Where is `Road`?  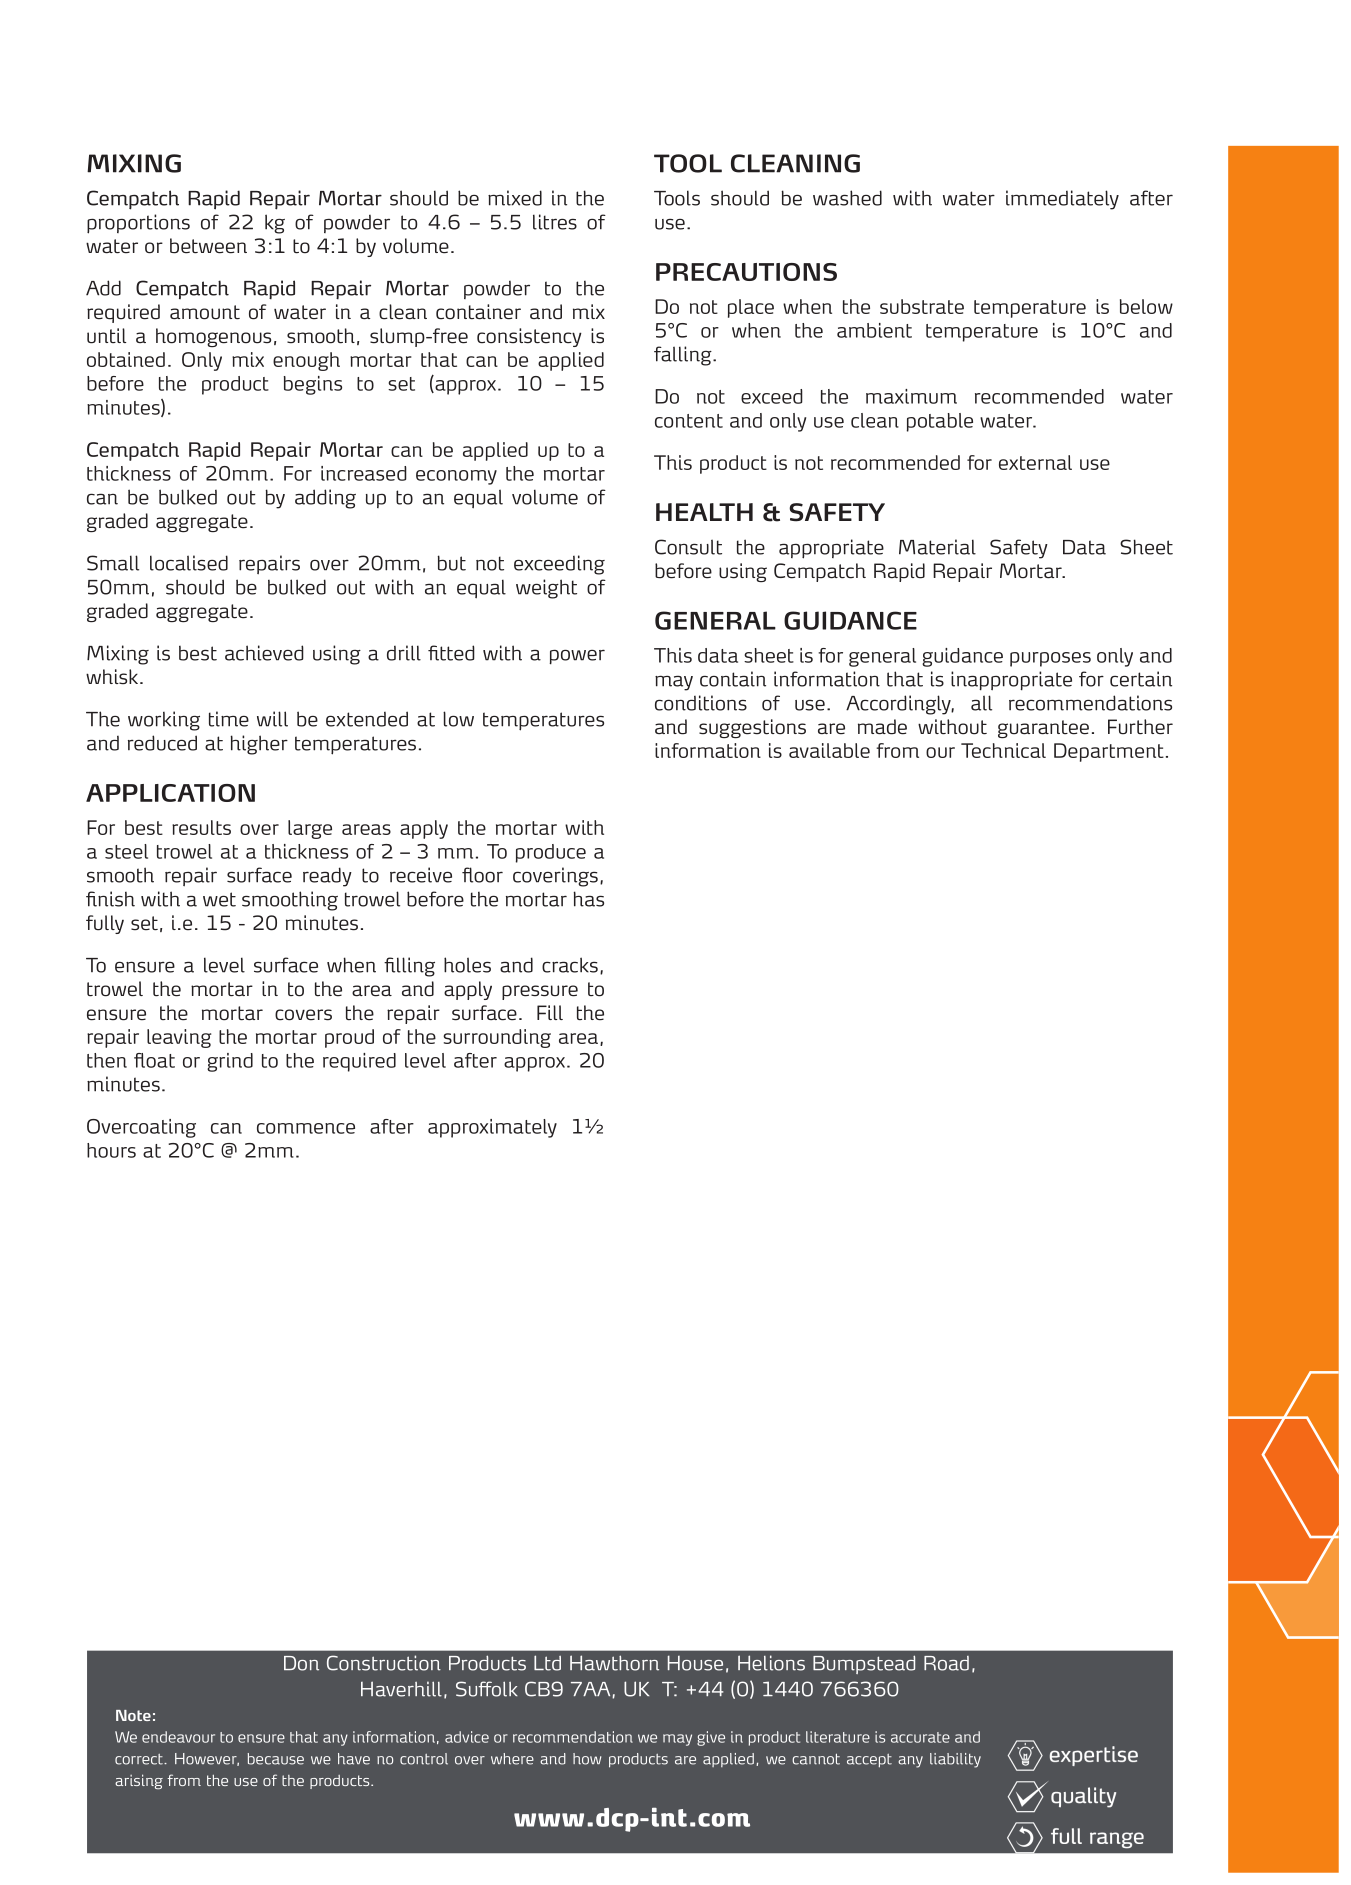 Road is located at coordinates (946, 1663).
